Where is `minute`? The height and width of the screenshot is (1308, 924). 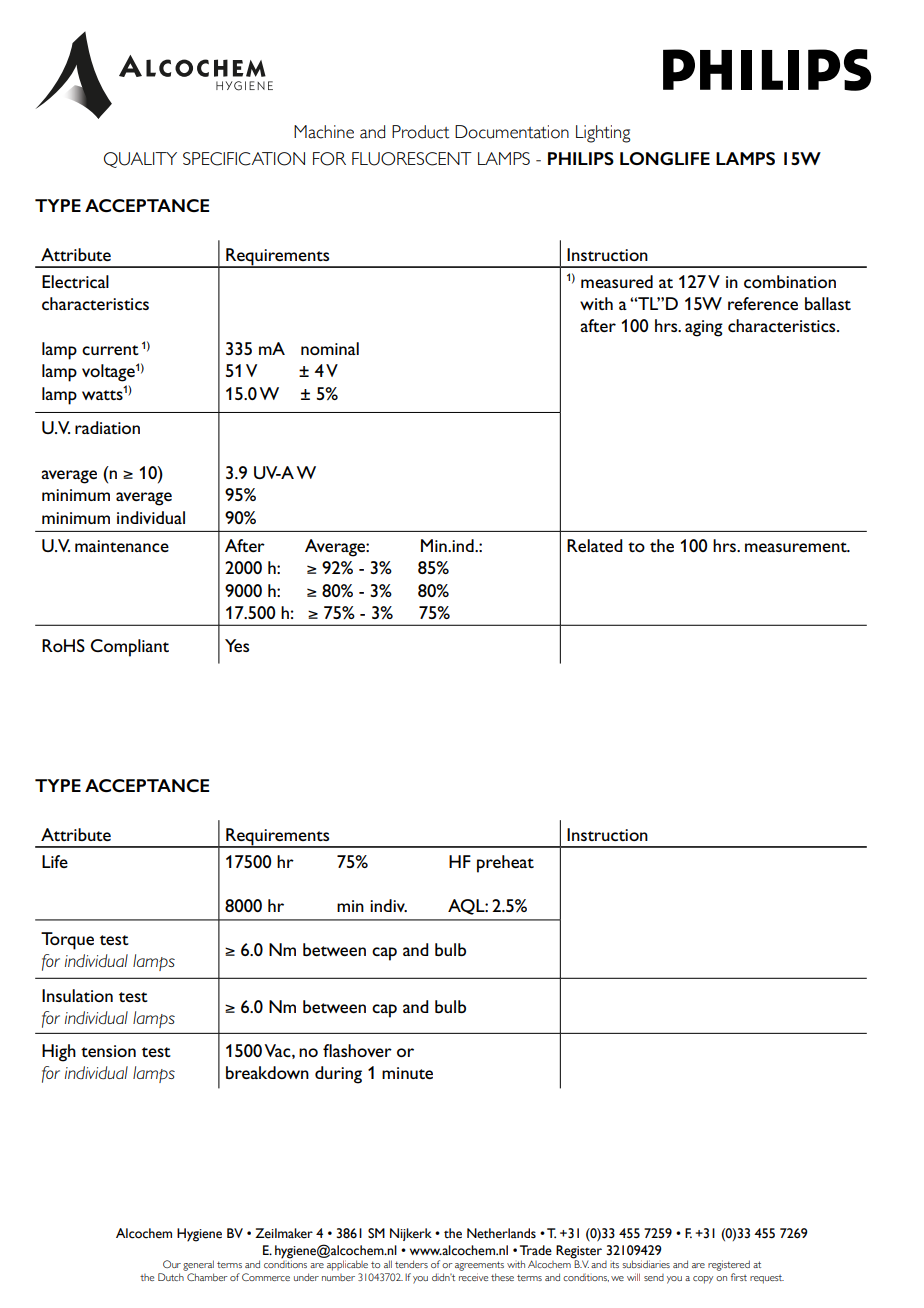 minute is located at coordinates (407, 1073).
